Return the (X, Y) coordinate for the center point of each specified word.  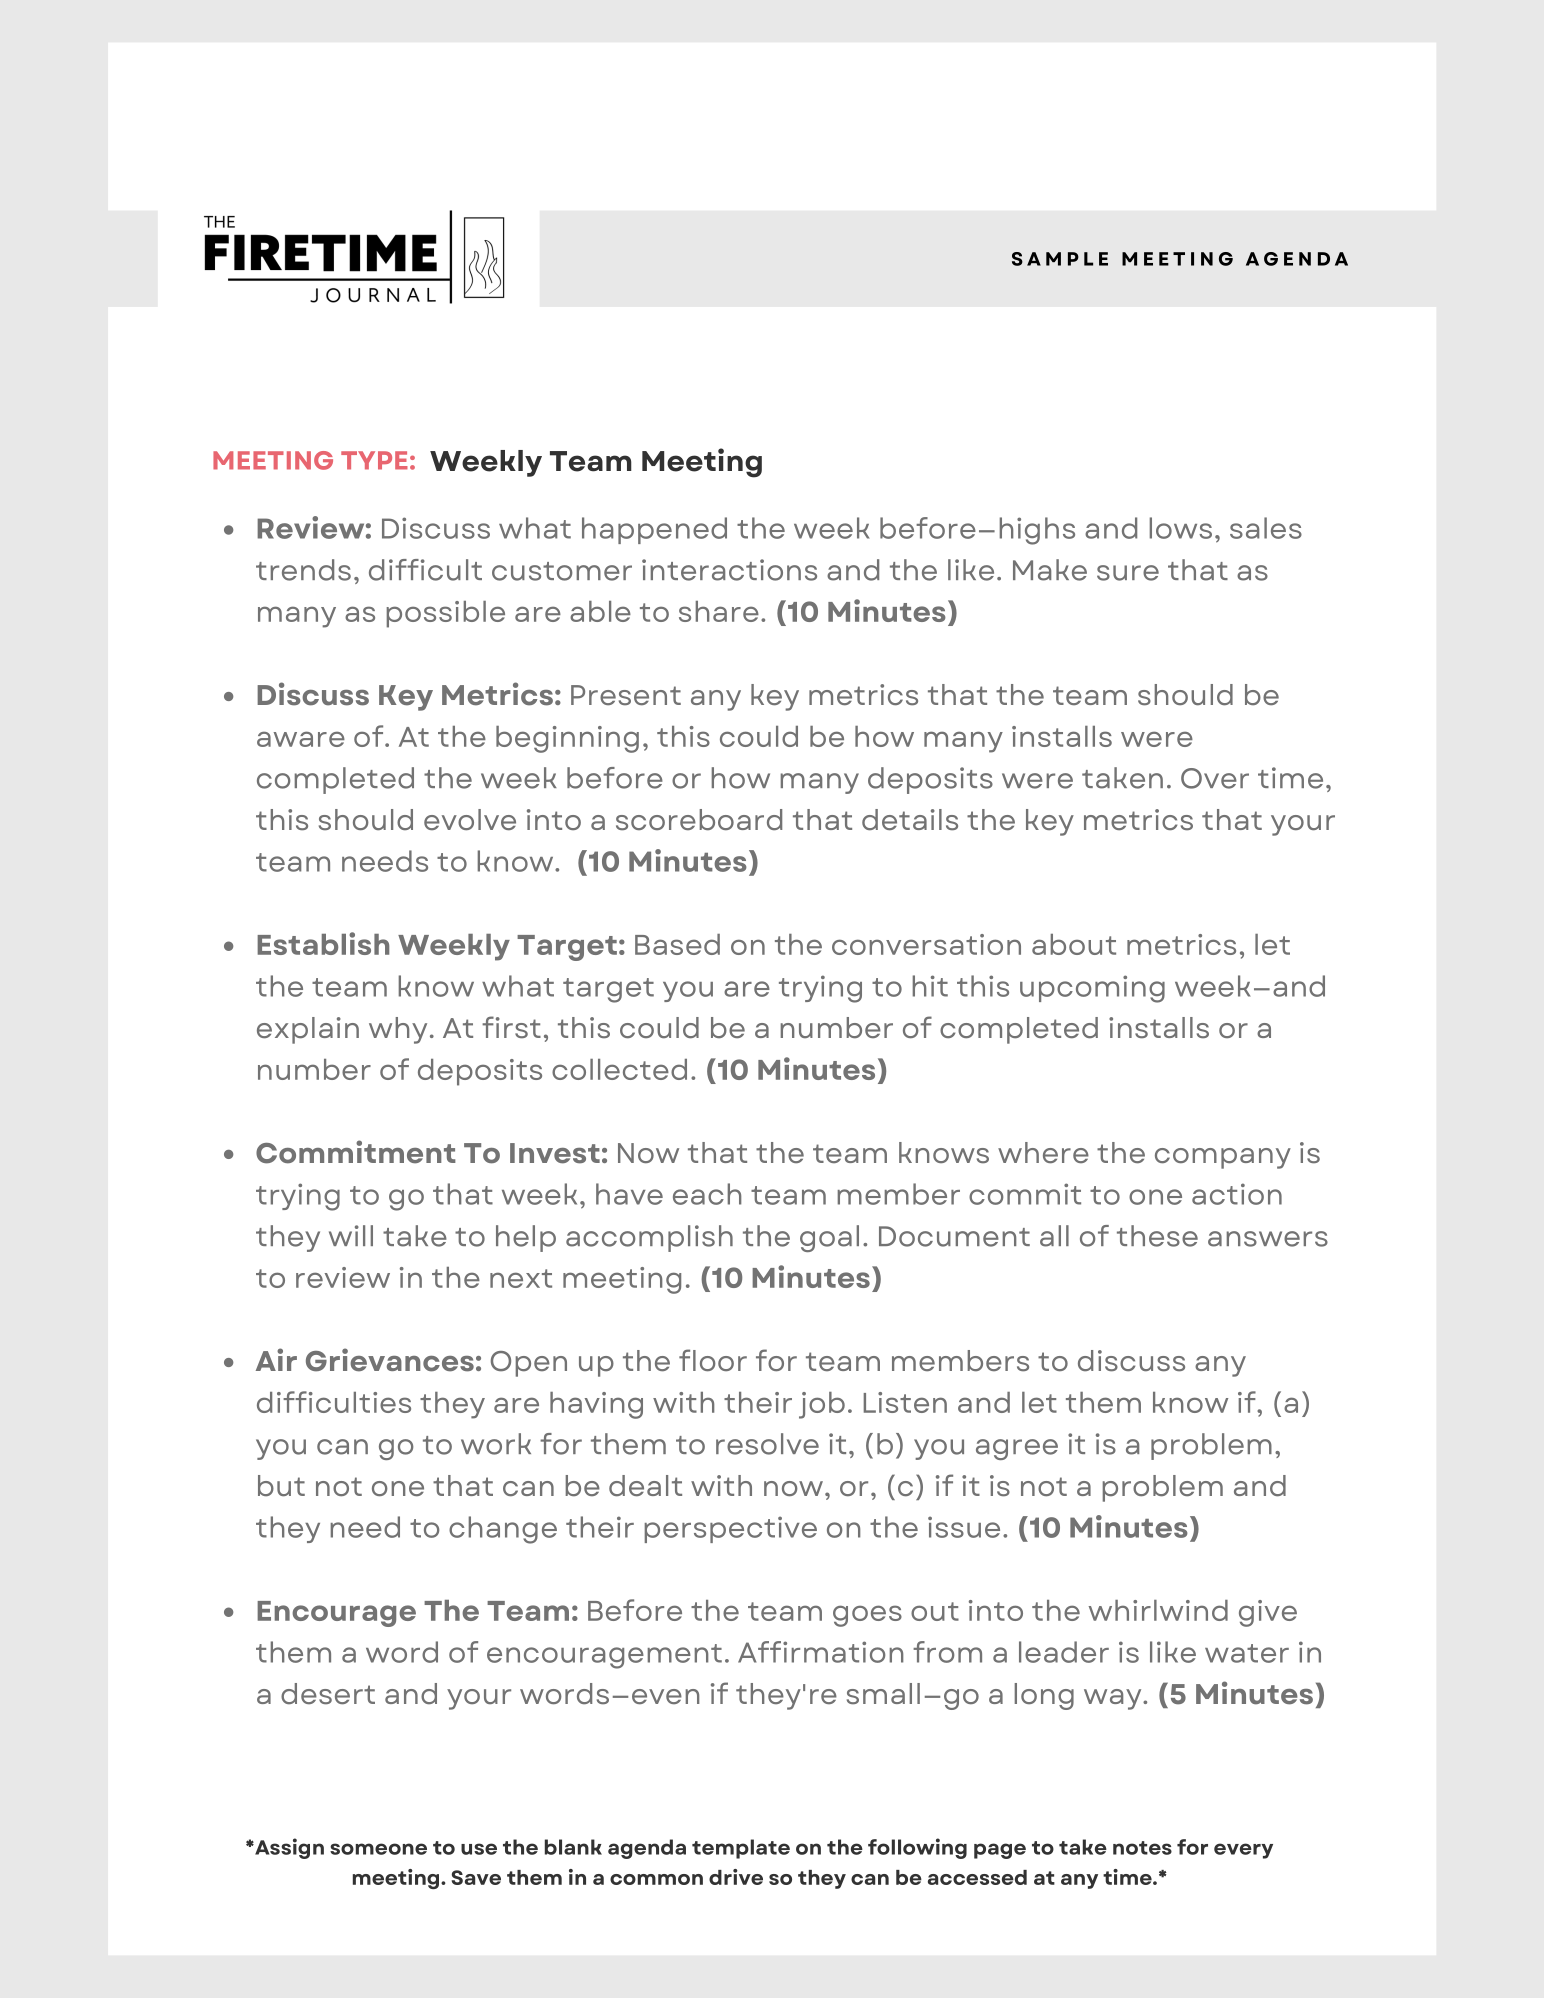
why (398, 1030)
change (503, 1530)
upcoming (1092, 989)
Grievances (390, 1360)
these (1157, 1236)
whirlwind (1158, 1610)
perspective (731, 1529)
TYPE (374, 460)
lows (1181, 528)
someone (378, 1849)
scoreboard (699, 820)
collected (619, 1069)
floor (713, 1360)
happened (654, 530)
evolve (470, 820)
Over (1215, 778)
